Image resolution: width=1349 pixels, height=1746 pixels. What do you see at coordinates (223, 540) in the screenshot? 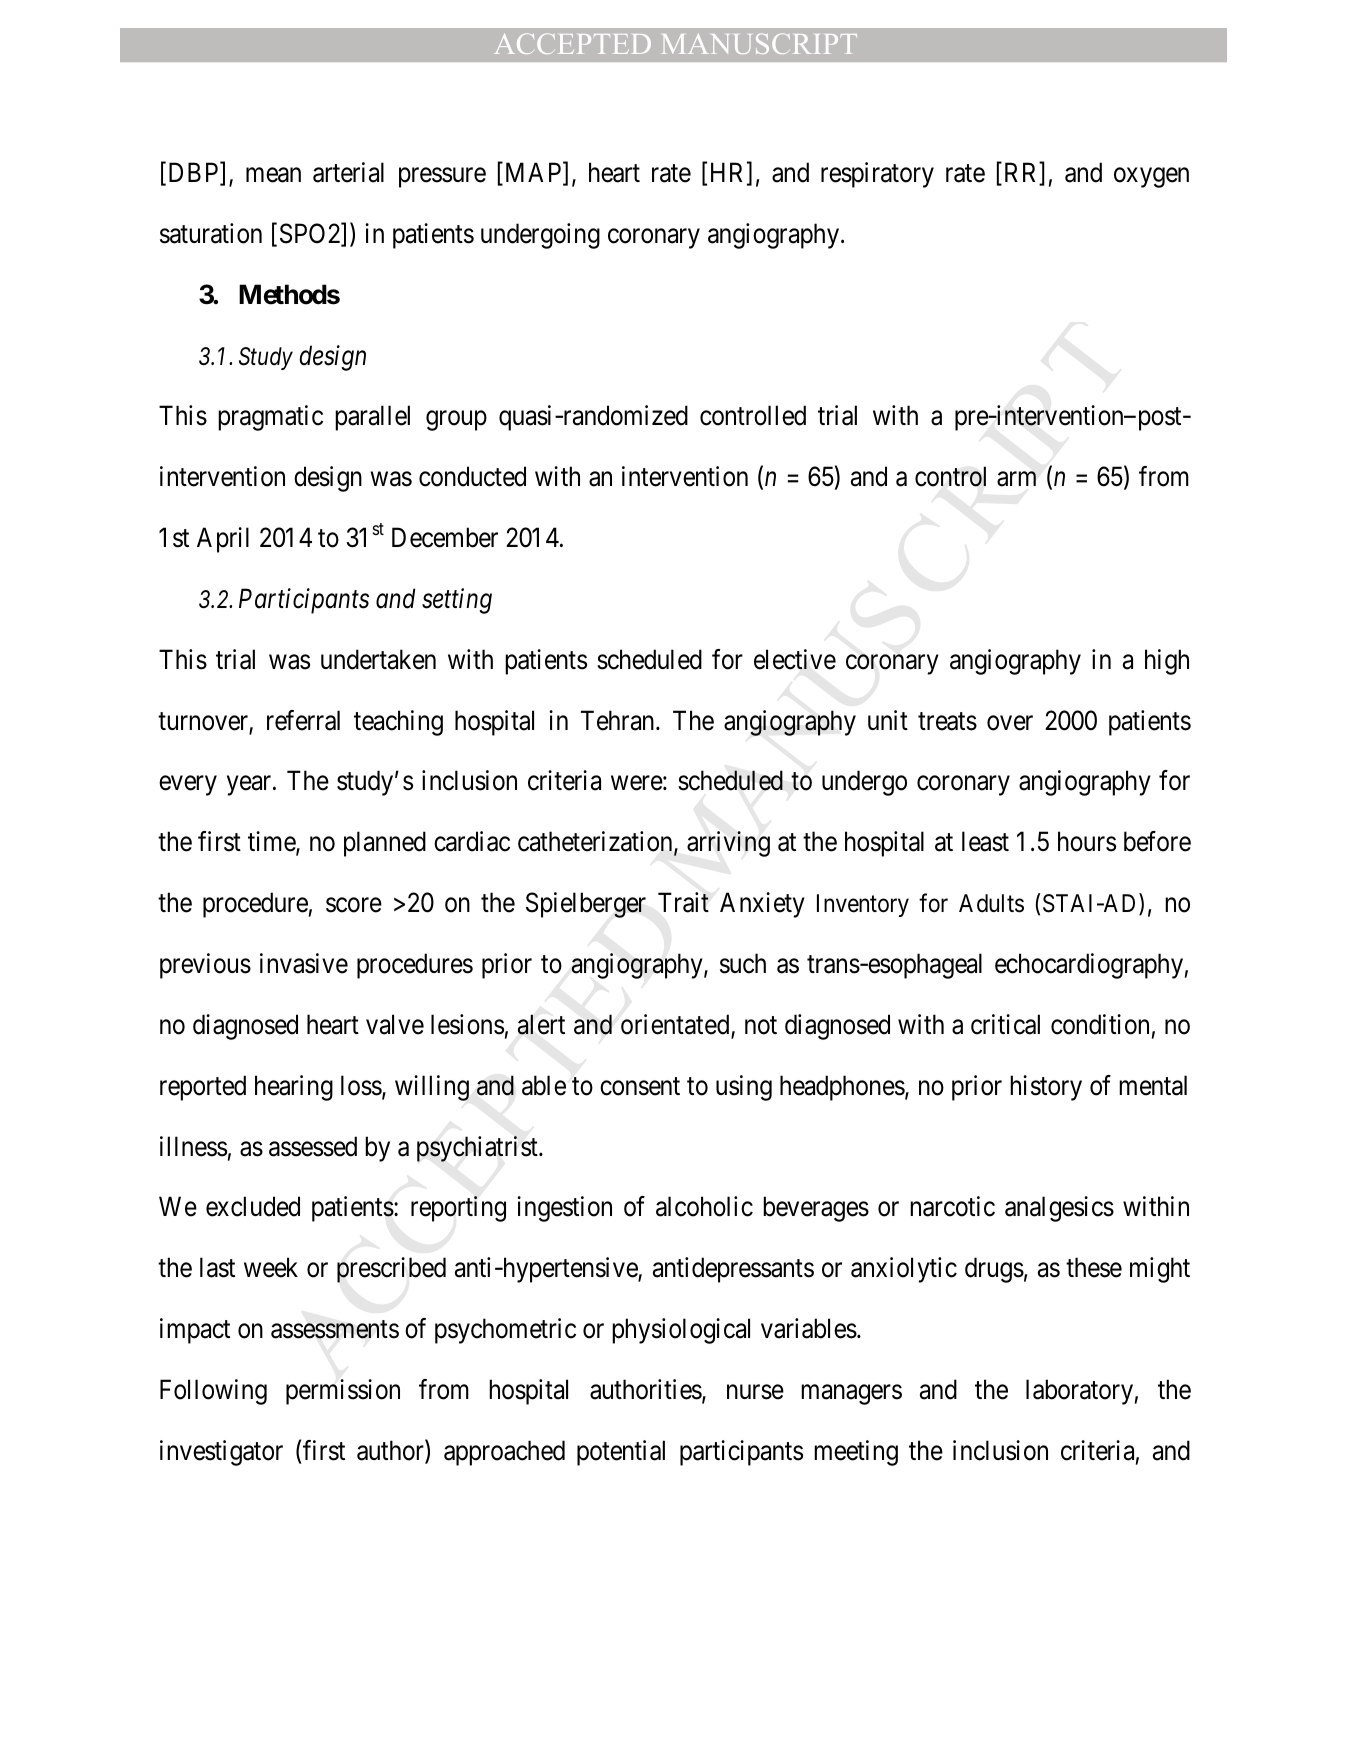
I see `April` at bounding box center [223, 540].
